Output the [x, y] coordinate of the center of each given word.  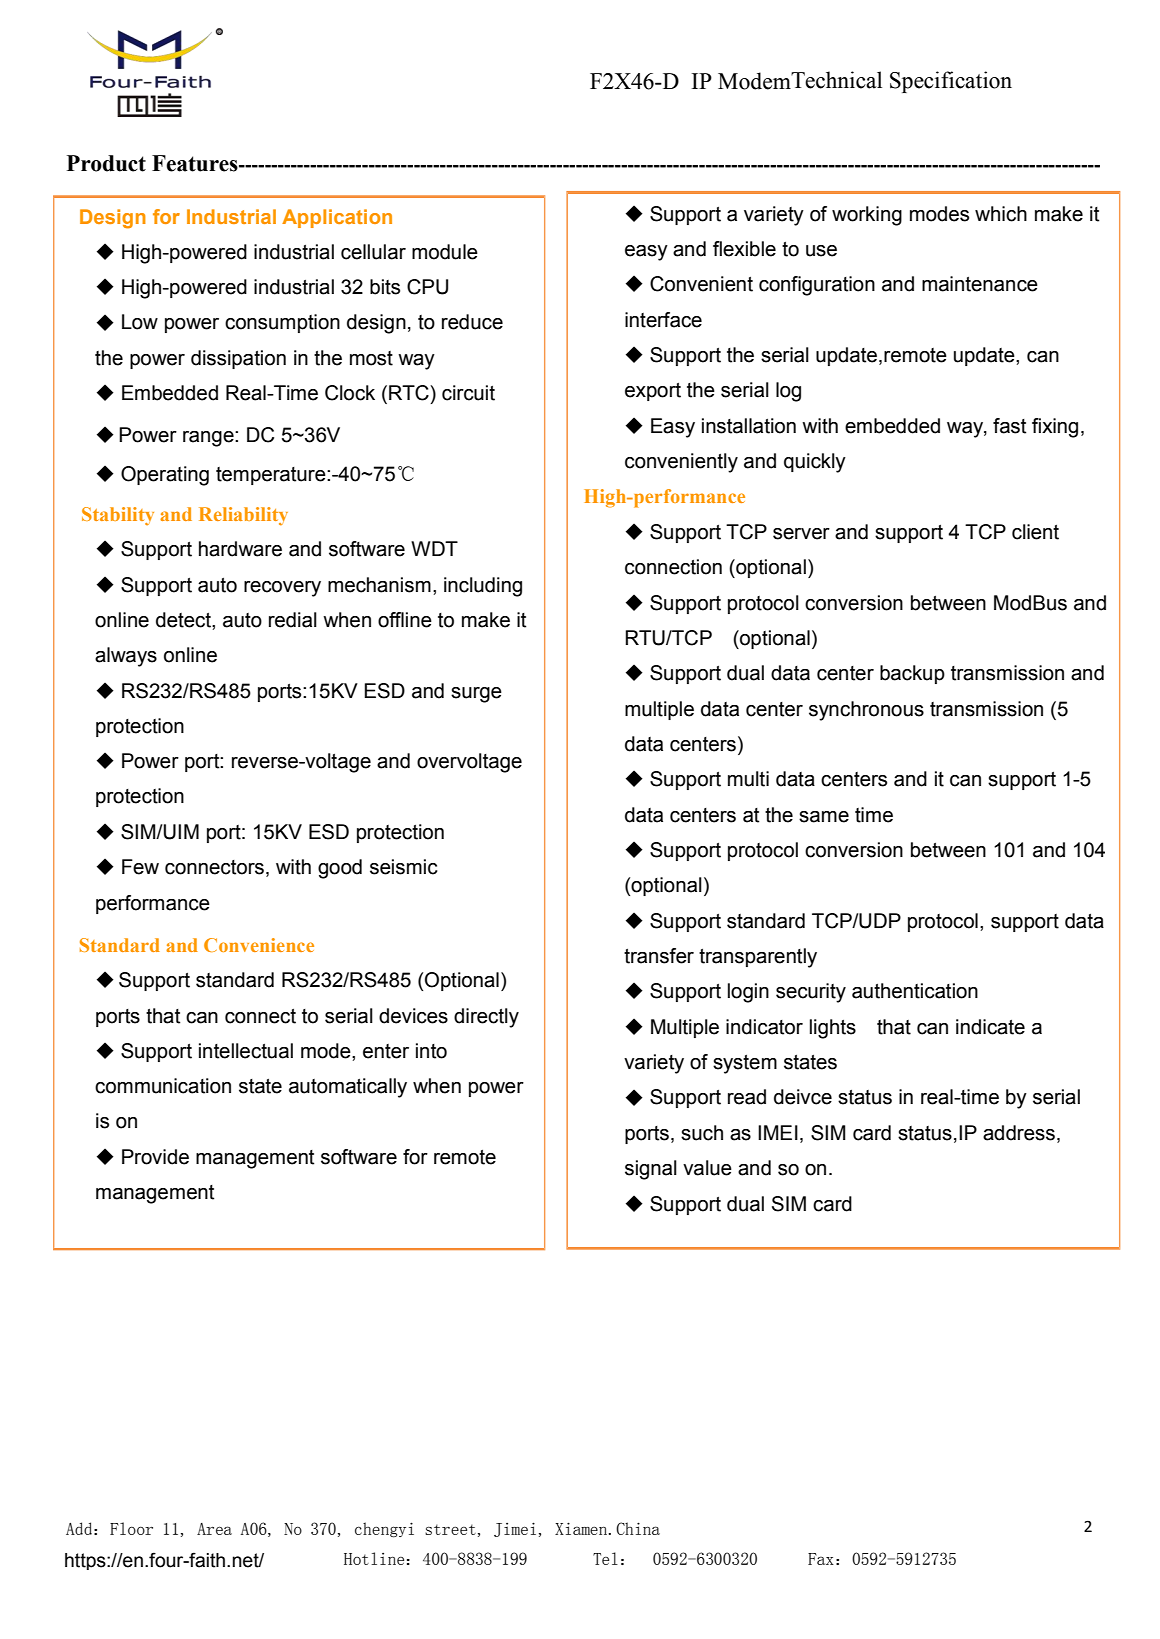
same [824, 817]
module [445, 252]
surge [476, 695]
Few [140, 867]
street [450, 1529]
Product [106, 163]
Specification [951, 82]
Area [214, 1529]
